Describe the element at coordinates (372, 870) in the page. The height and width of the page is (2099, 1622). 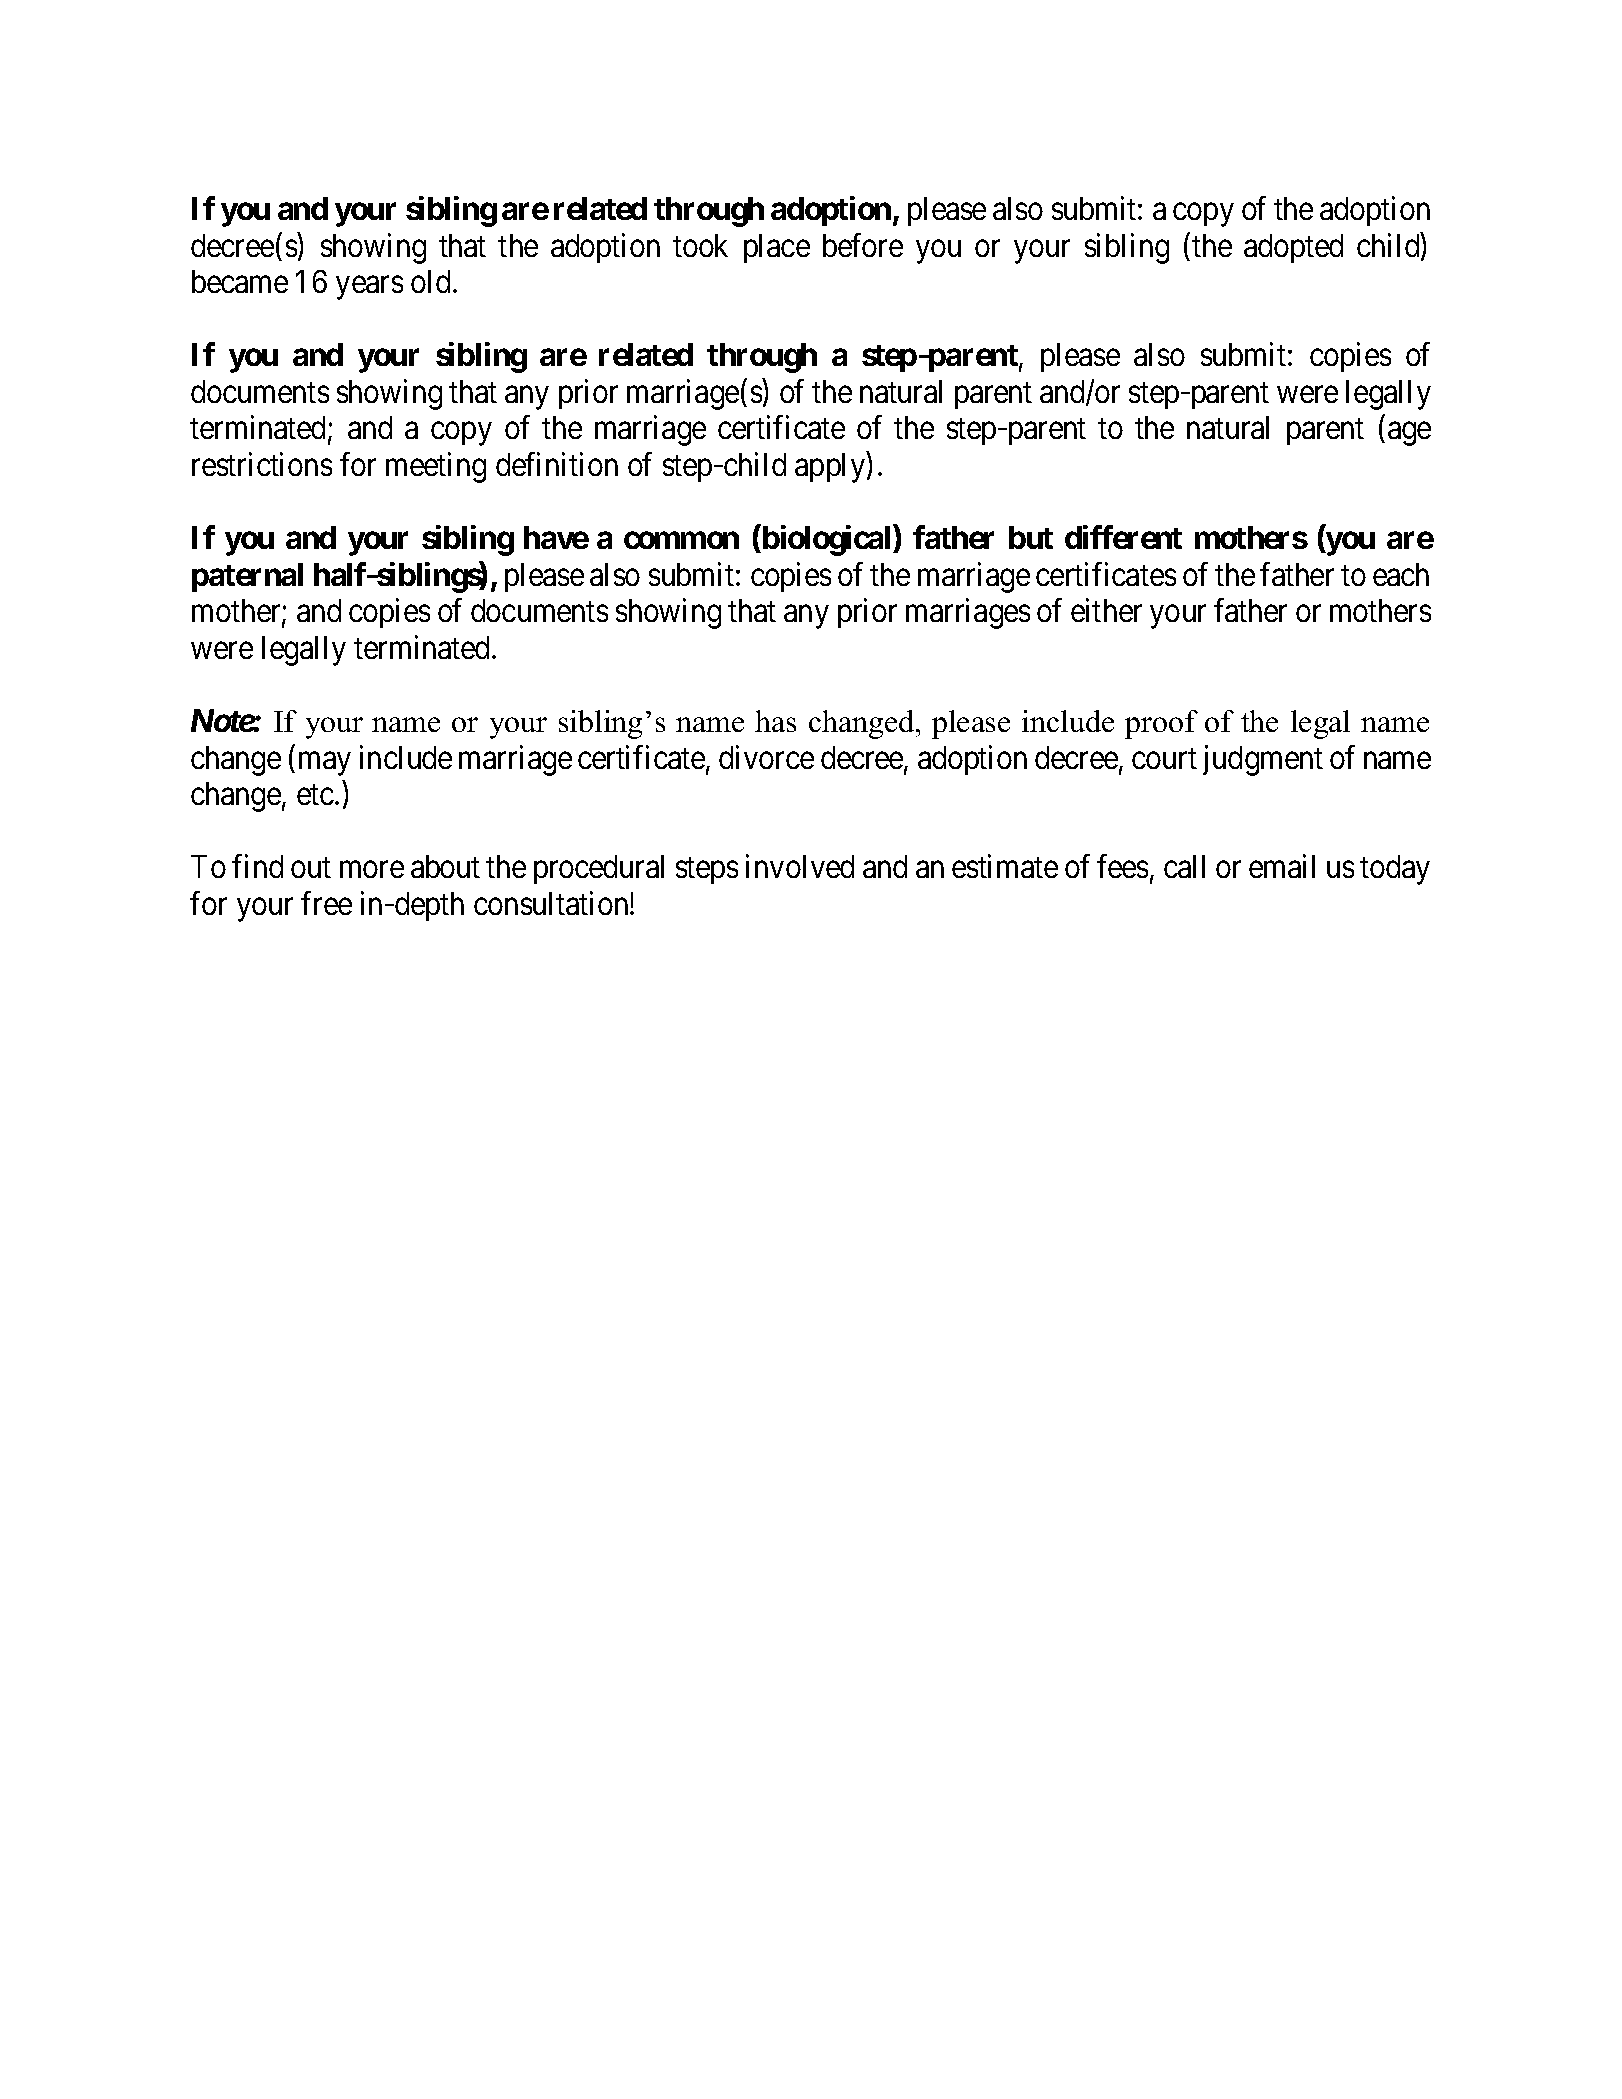
I see `more` at that location.
